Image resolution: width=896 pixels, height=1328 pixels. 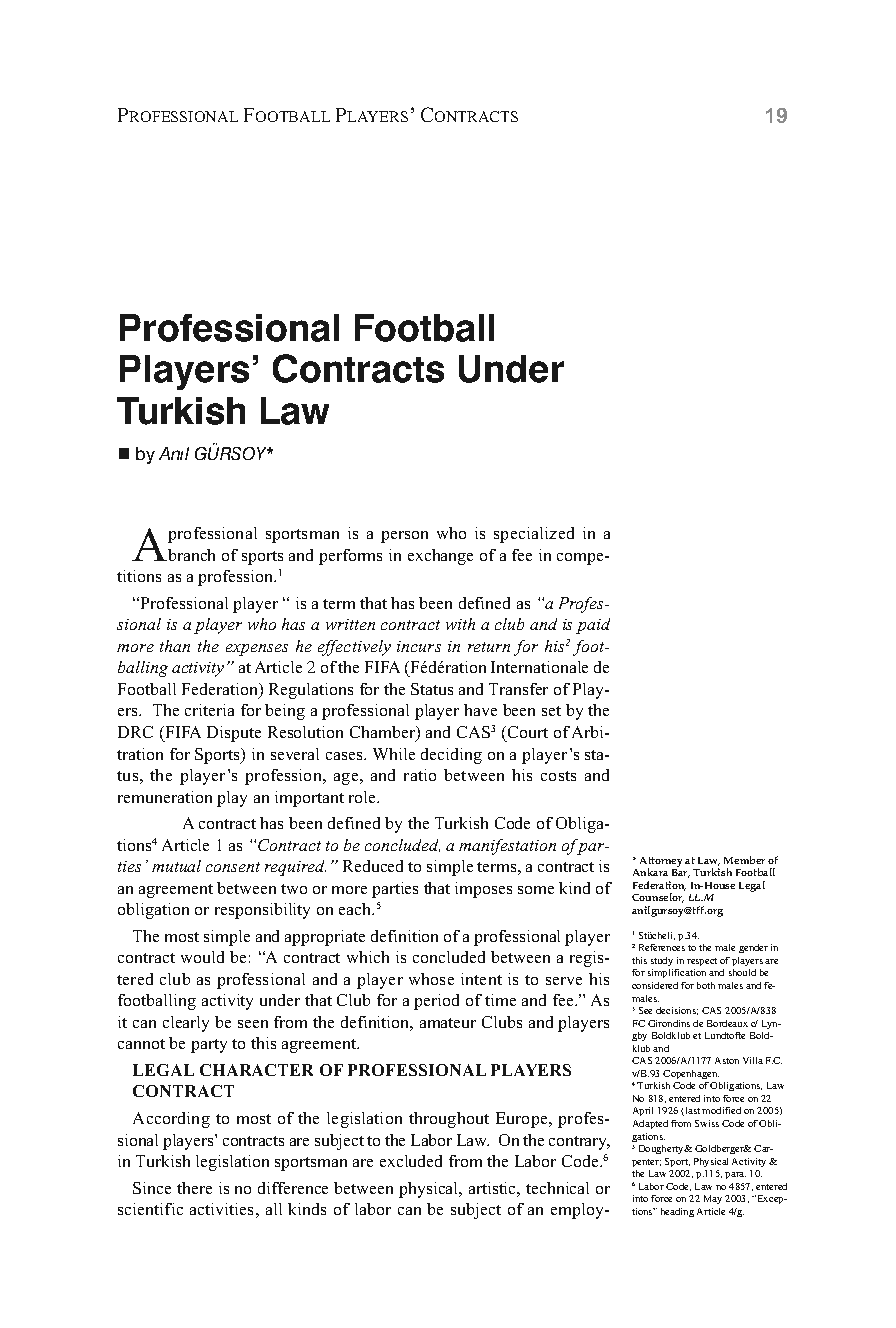 What do you see at coordinates (534, 535) in the document?
I see `specialized` at bounding box center [534, 535].
